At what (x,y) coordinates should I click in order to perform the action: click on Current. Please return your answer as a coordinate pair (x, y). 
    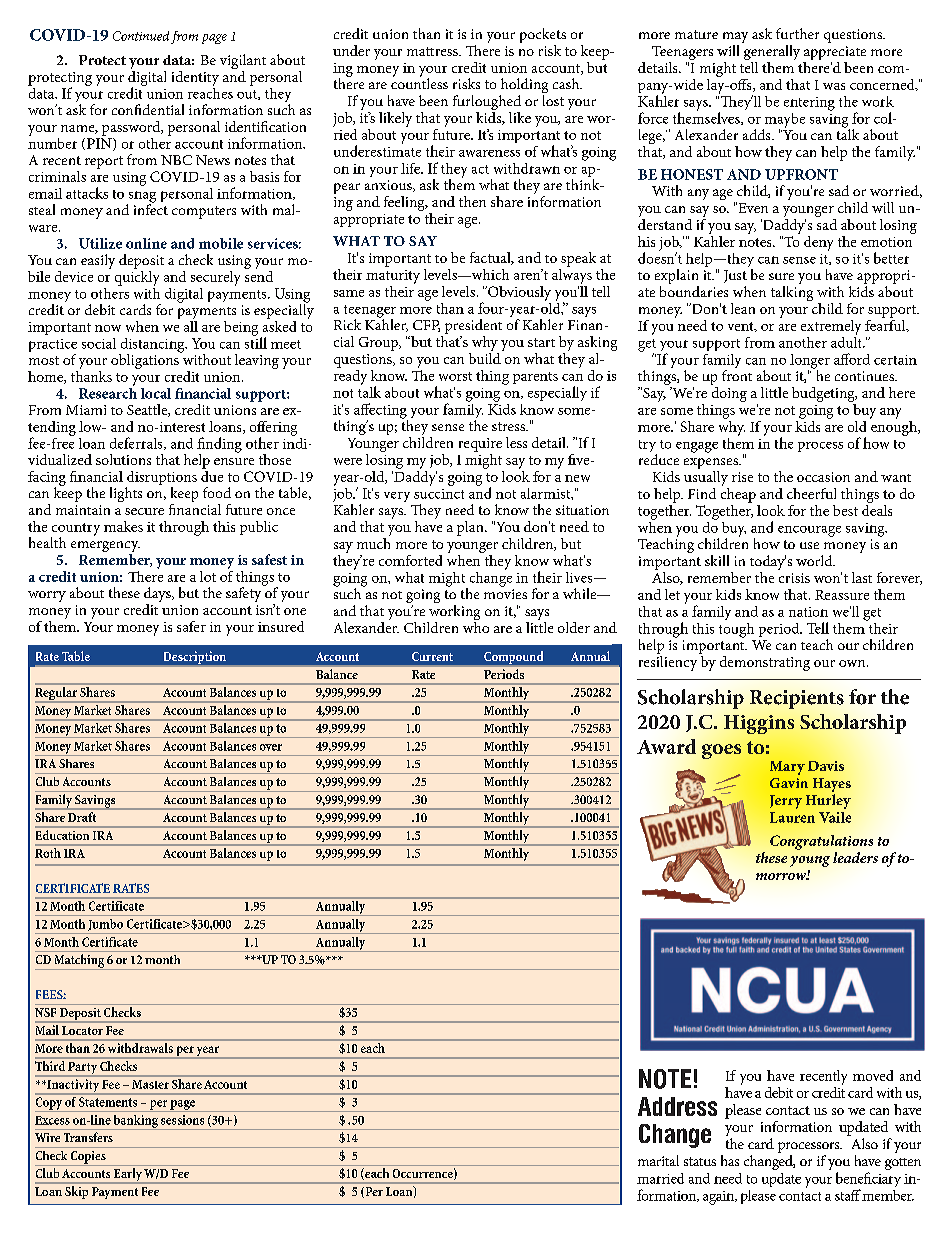
    Looking at the image, I should click on (432, 656).
